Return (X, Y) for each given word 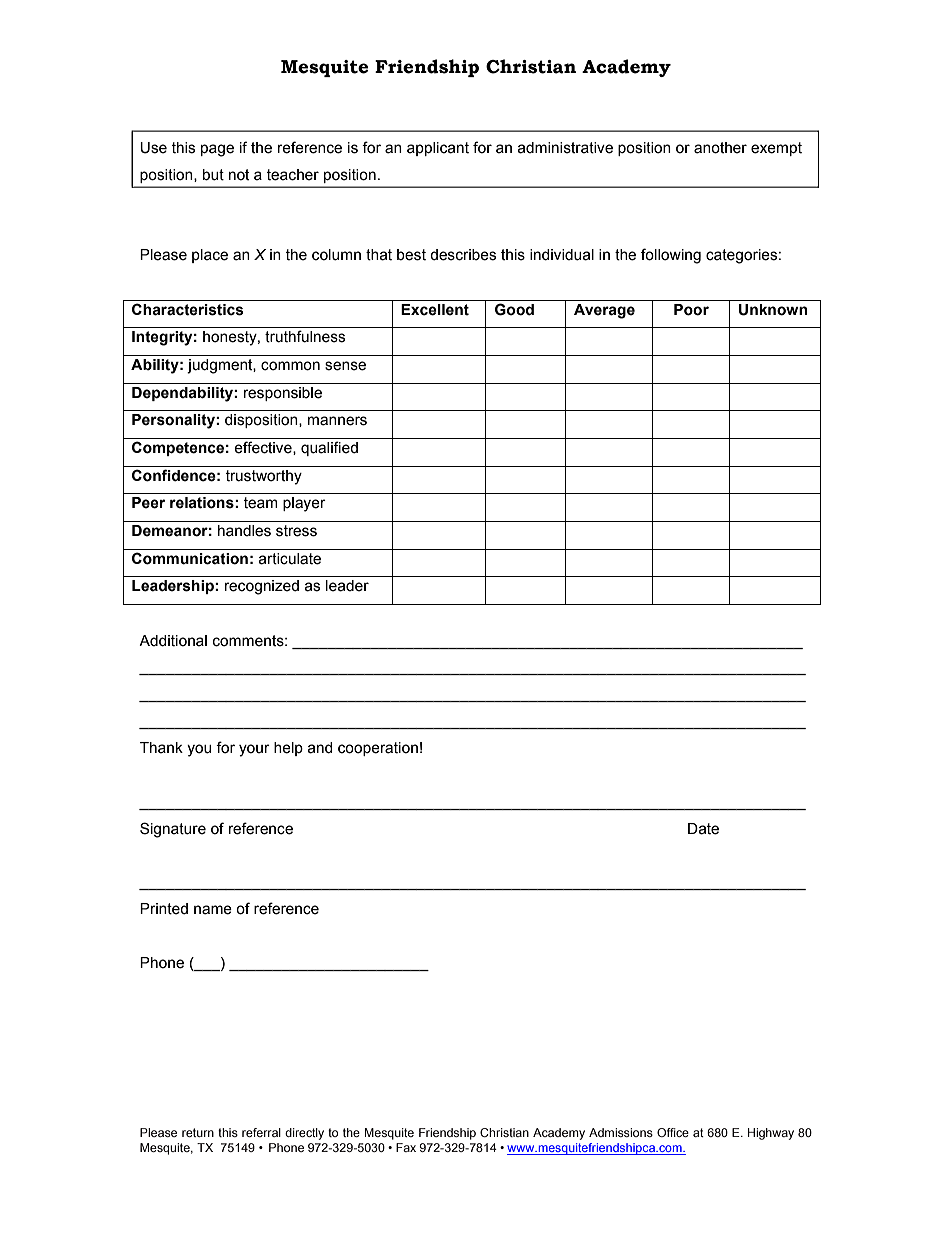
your (254, 750)
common (290, 366)
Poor (691, 310)
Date (703, 829)
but (213, 175)
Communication (190, 558)
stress (296, 531)
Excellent (435, 310)
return (198, 1132)
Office (673, 1132)
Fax (406, 1147)
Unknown (773, 310)
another (720, 148)
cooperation (378, 749)
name (213, 910)
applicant (438, 149)
